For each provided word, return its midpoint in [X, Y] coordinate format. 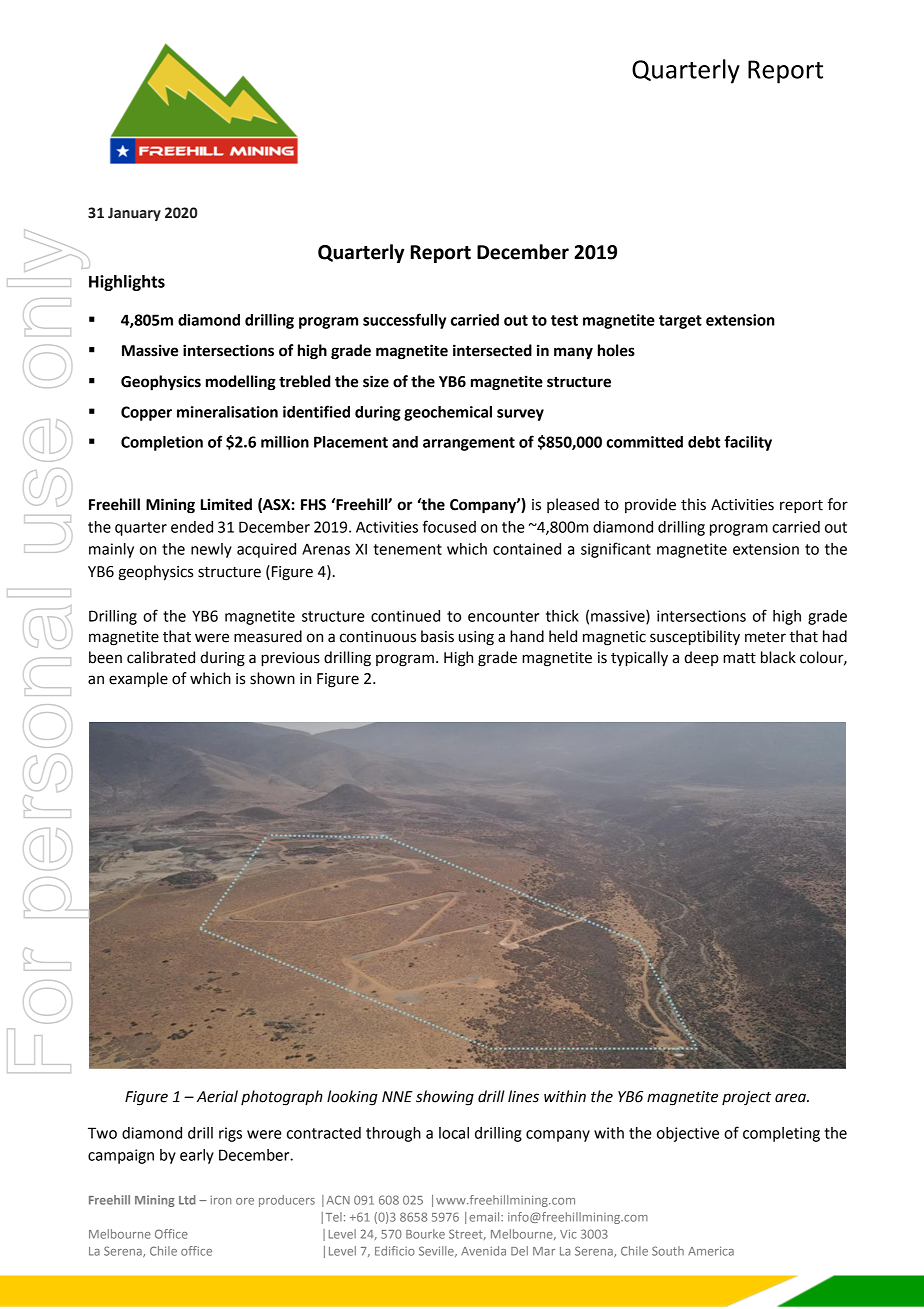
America [711, 1251]
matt [739, 658]
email [486, 1217]
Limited [226, 504]
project [746, 1098]
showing [445, 1098]
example [138, 680]
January [134, 214]
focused [449, 526]
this [693, 504]
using [476, 638]
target [680, 322]
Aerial [217, 1096]
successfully [404, 321]
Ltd [187, 1200]
